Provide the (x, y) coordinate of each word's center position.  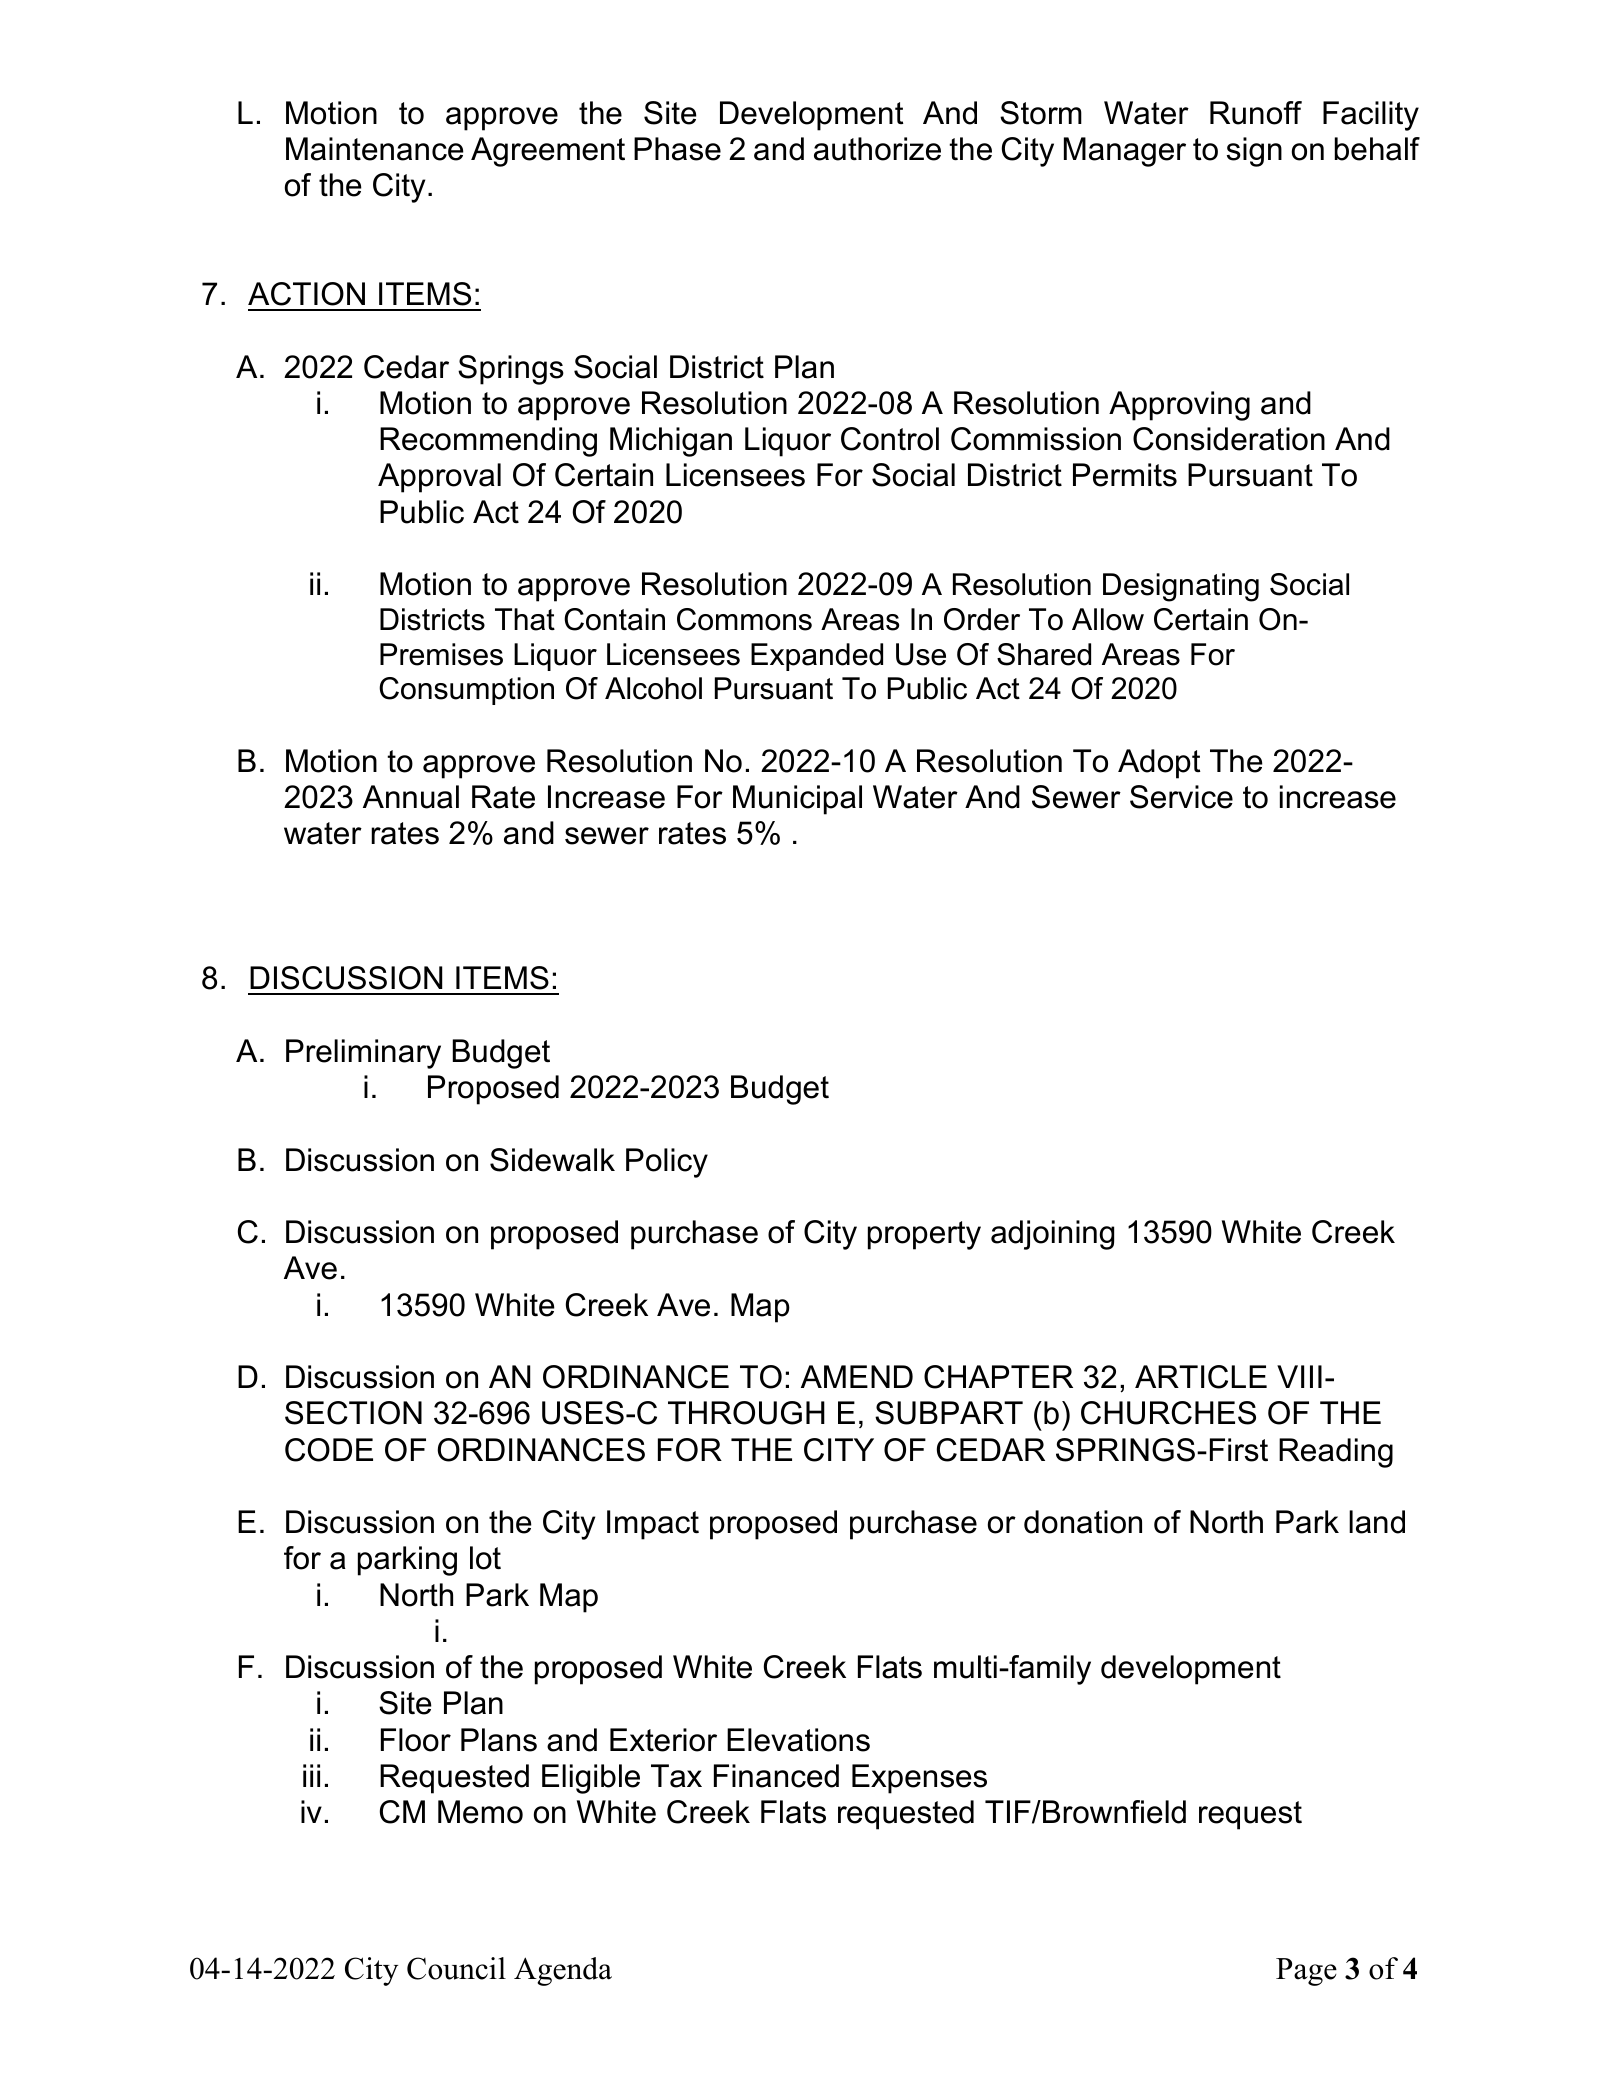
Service (1181, 797)
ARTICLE (1201, 1377)
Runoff (1256, 113)
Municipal (797, 800)
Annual (411, 797)
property (924, 1235)
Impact (653, 1525)
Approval (439, 478)
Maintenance (375, 149)
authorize (877, 149)
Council (456, 1968)
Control (890, 439)
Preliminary (363, 1054)
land (1377, 1522)
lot (485, 1558)
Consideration (1229, 439)
